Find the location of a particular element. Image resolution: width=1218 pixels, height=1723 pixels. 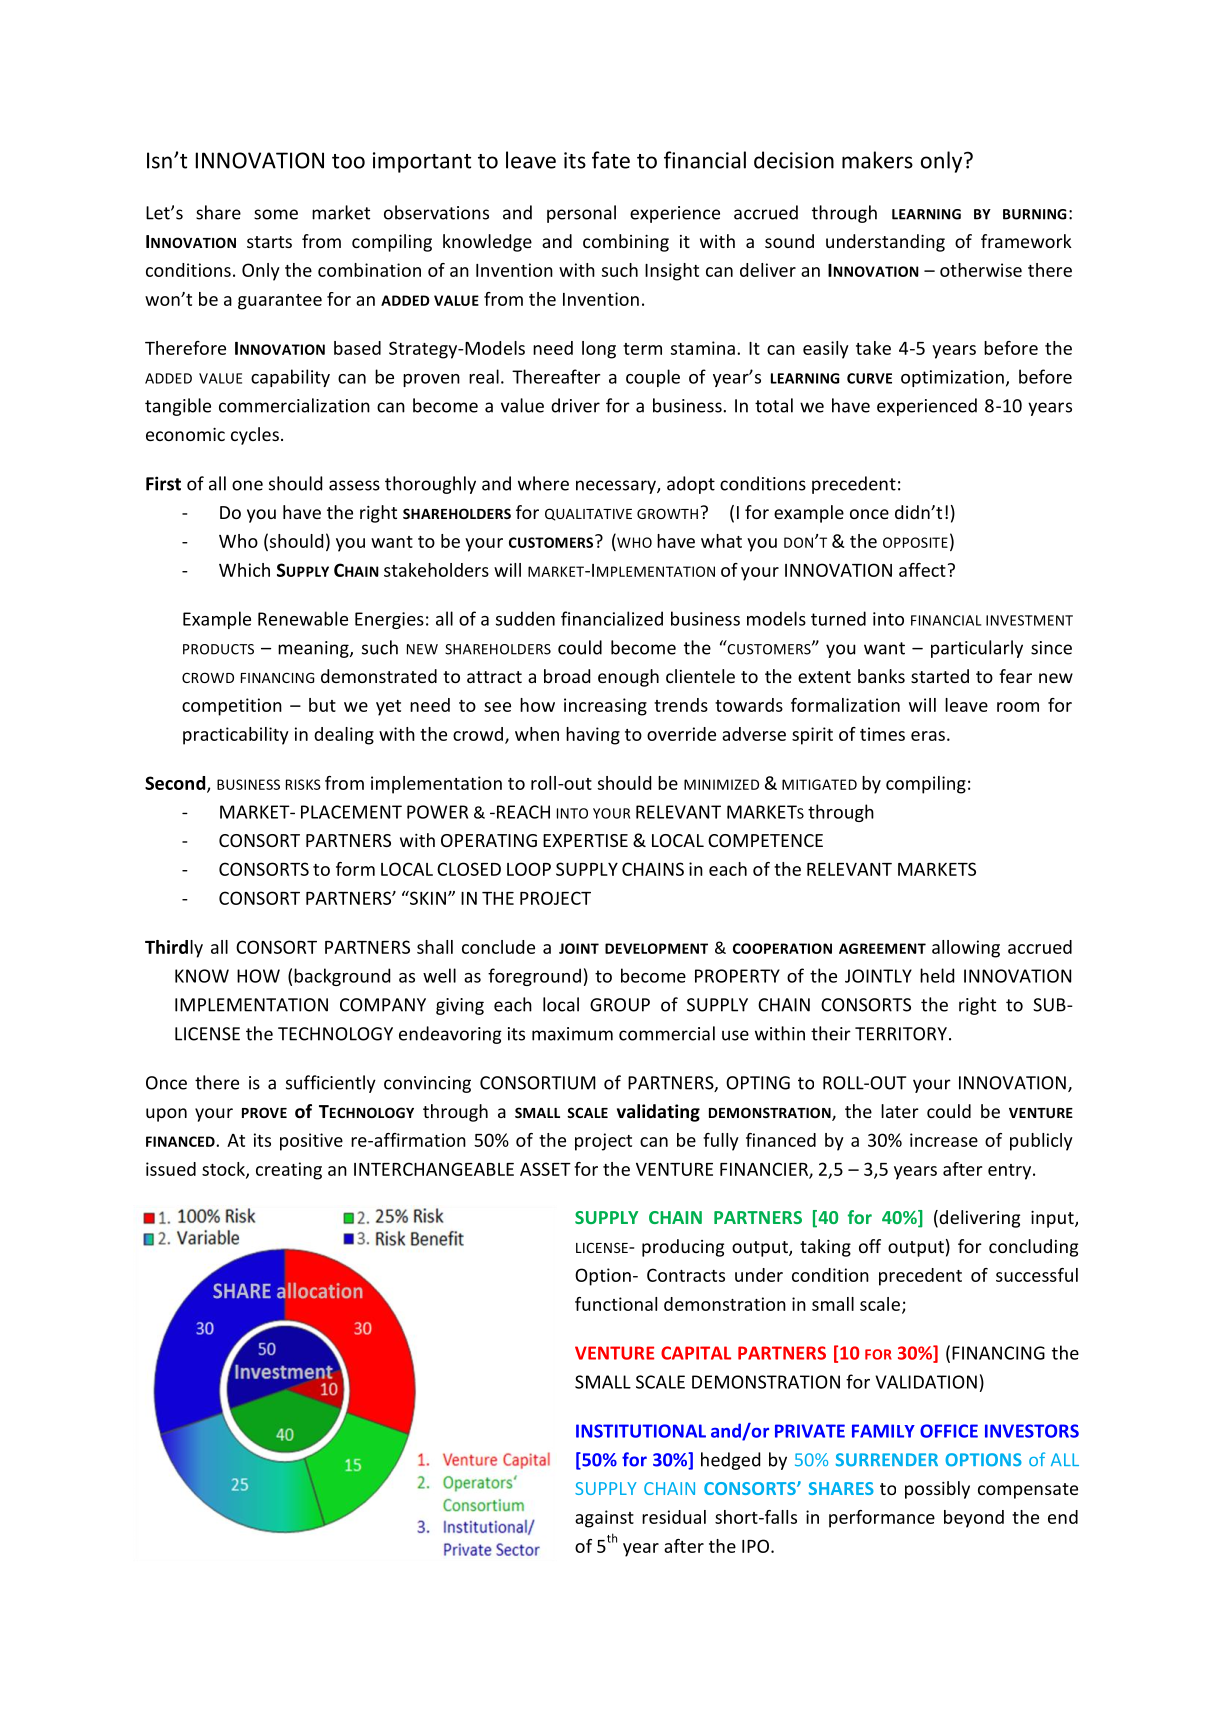

EXPERTISE is located at coordinates (585, 840).
